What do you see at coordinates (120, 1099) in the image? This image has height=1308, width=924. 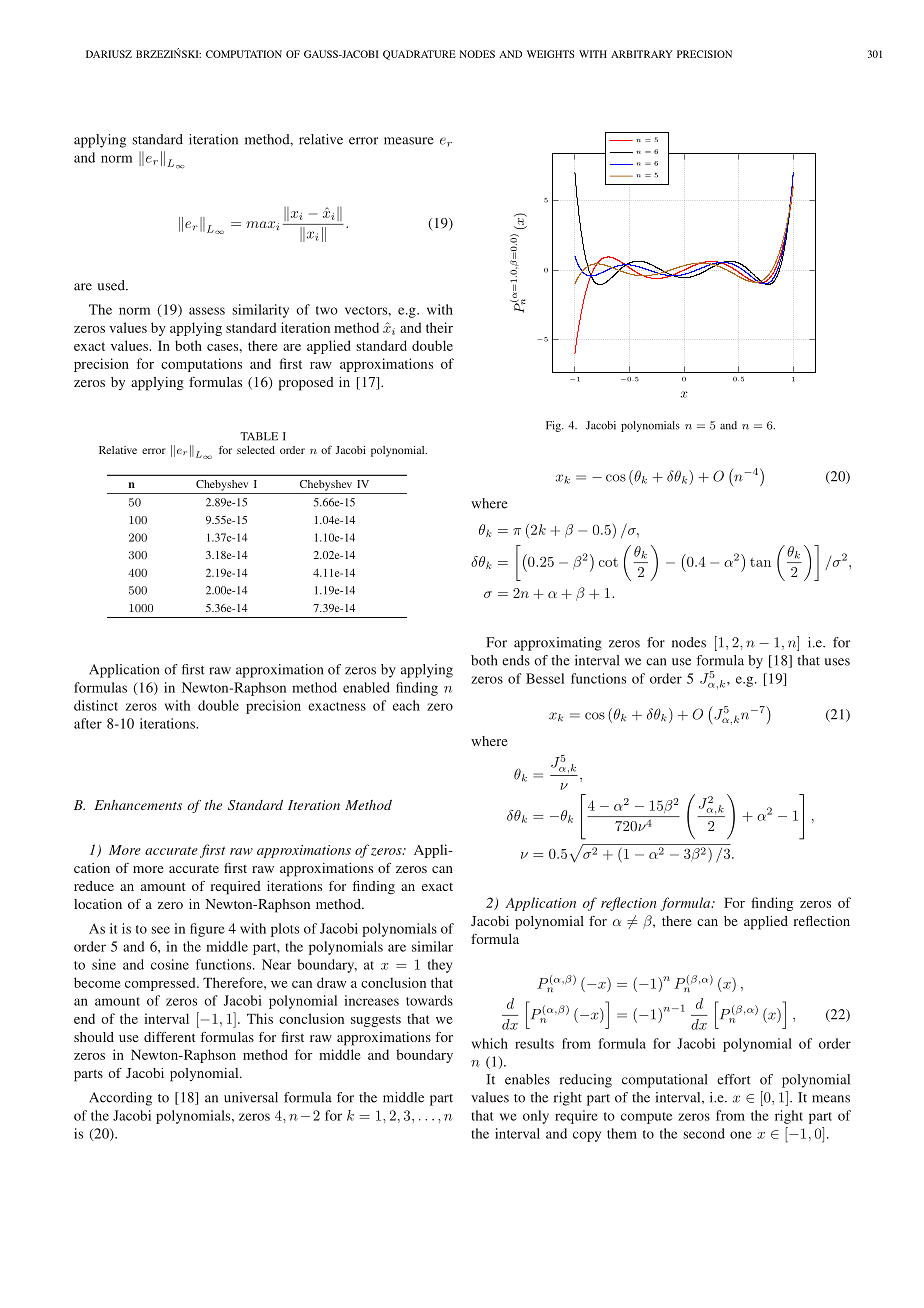 I see `According` at bounding box center [120, 1099].
